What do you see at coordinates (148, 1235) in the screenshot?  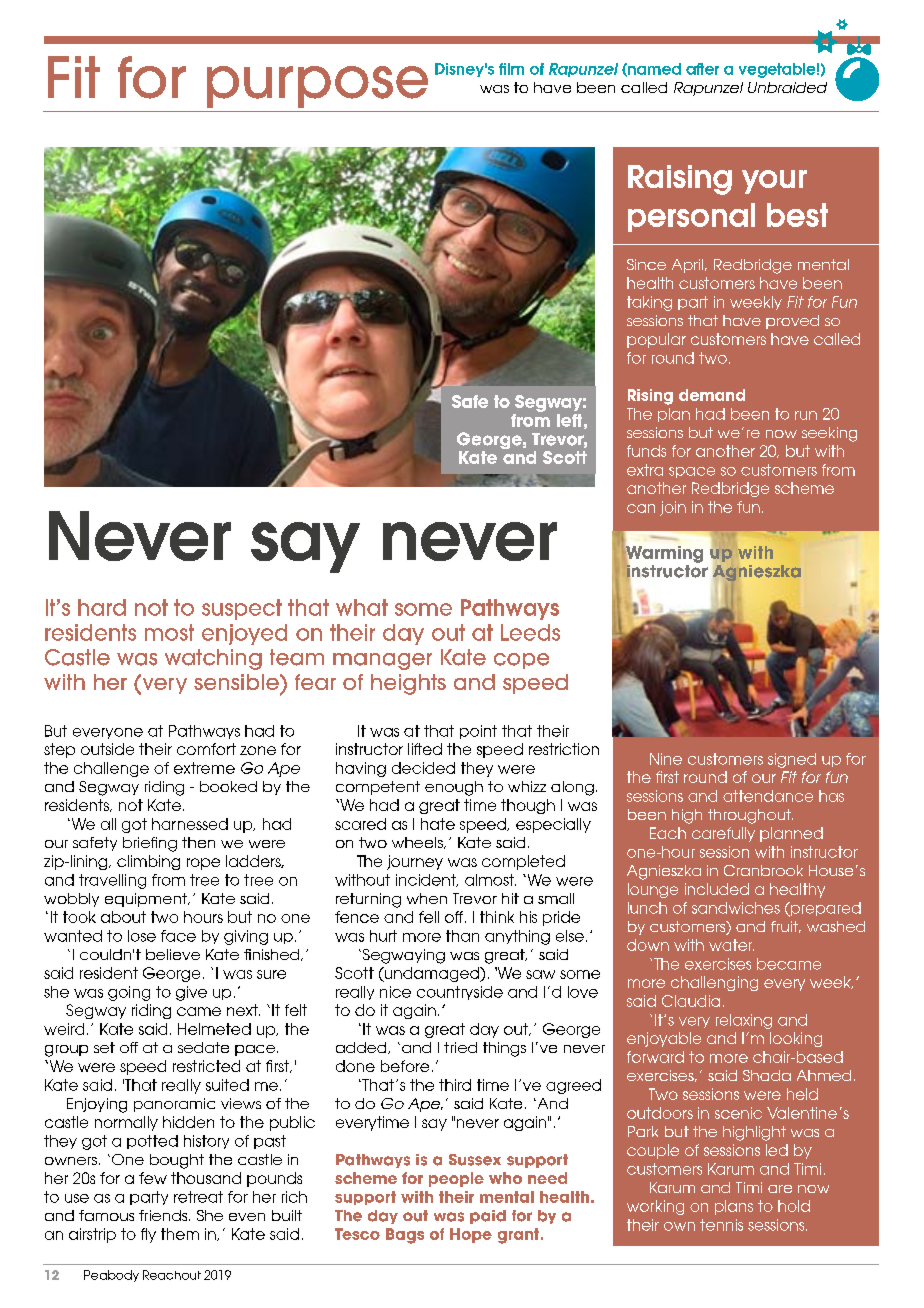 I see `fly` at bounding box center [148, 1235].
